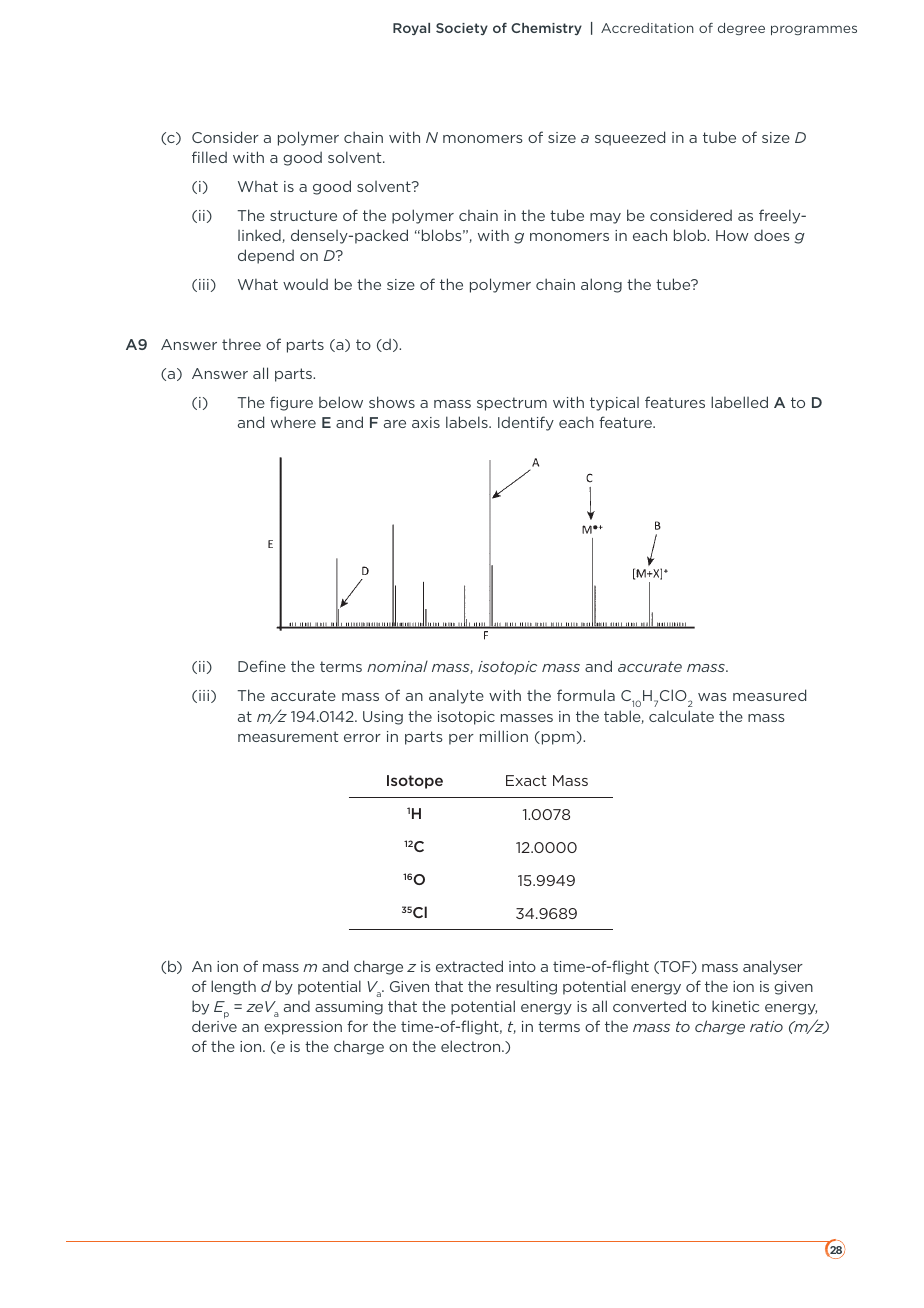 The width and height of the image is (924, 1308). I want to click on measured, so click(769, 695).
